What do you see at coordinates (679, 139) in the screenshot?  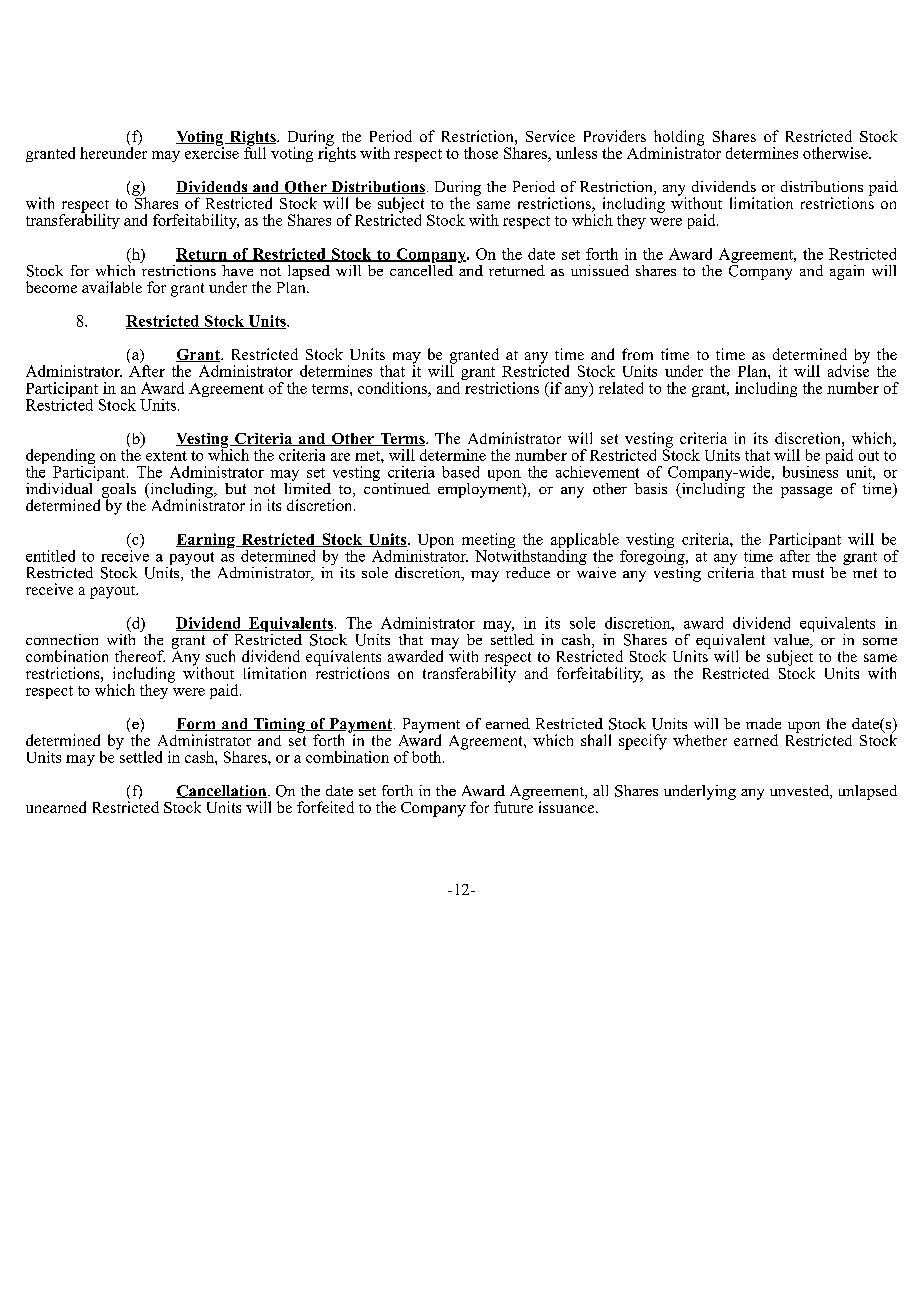 I see `holding` at bounding box center [679, 139].
